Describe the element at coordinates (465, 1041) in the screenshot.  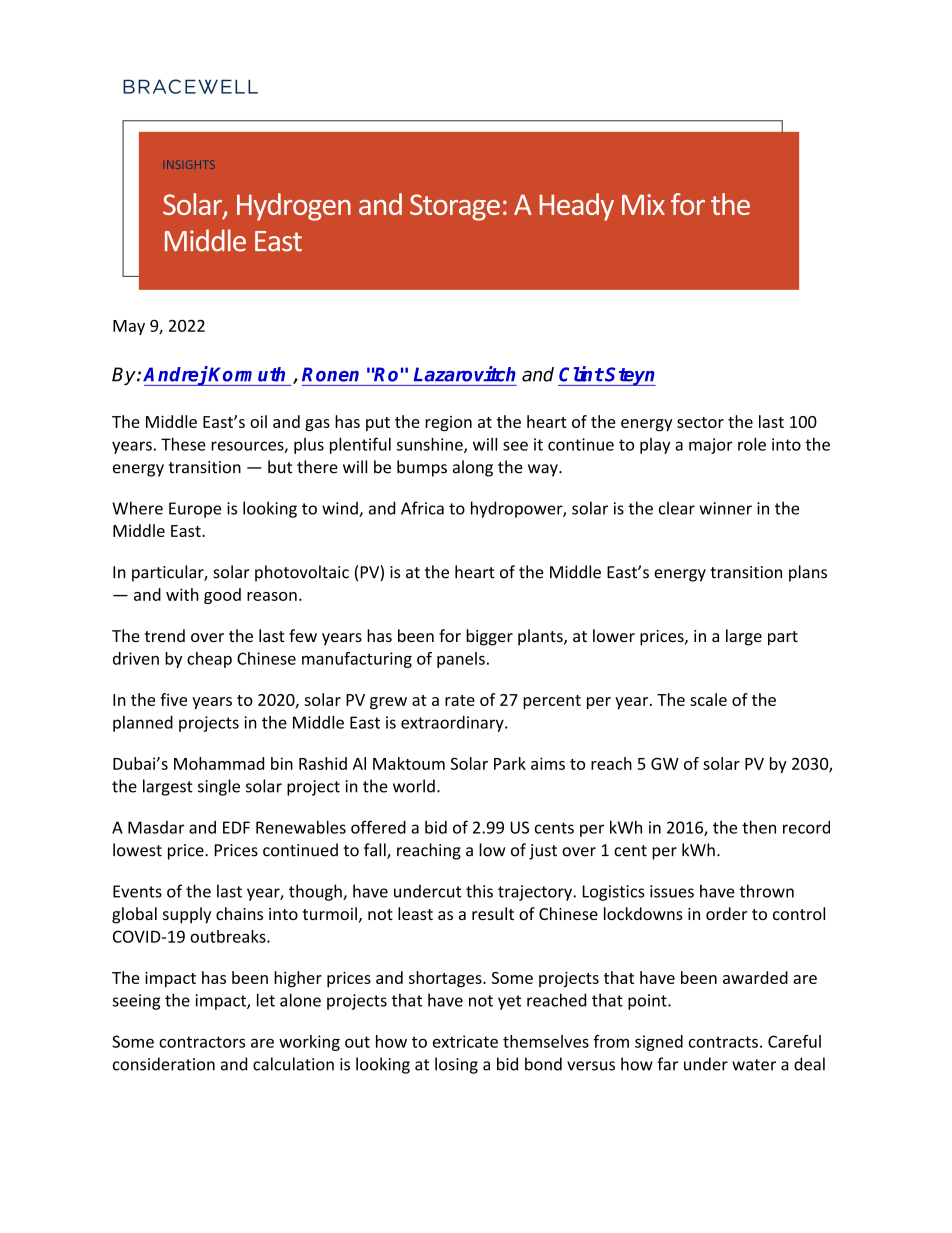
I see `extricate` at that location.
